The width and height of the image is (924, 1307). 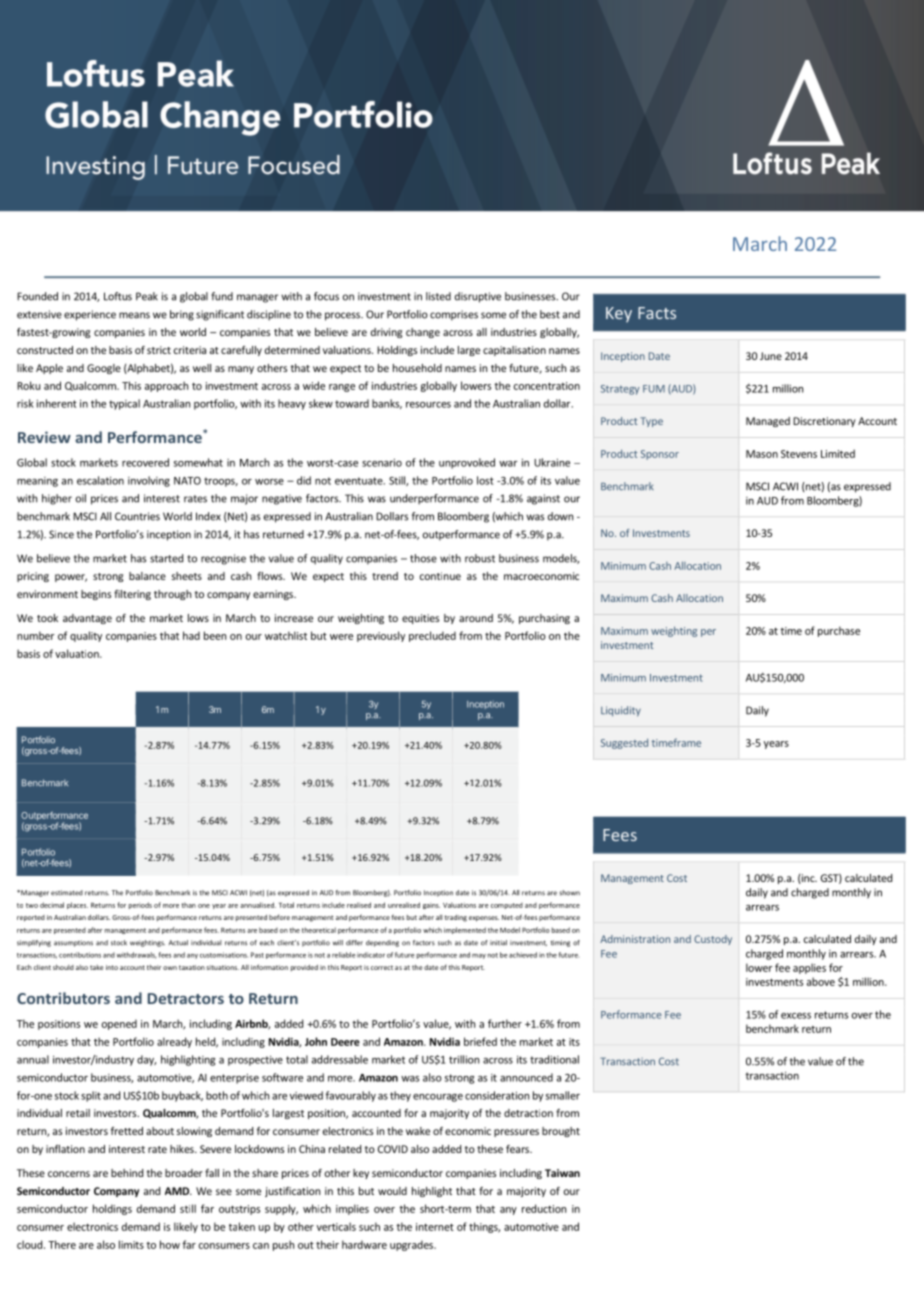 I want to click on June, so click(x=771, y=356).
